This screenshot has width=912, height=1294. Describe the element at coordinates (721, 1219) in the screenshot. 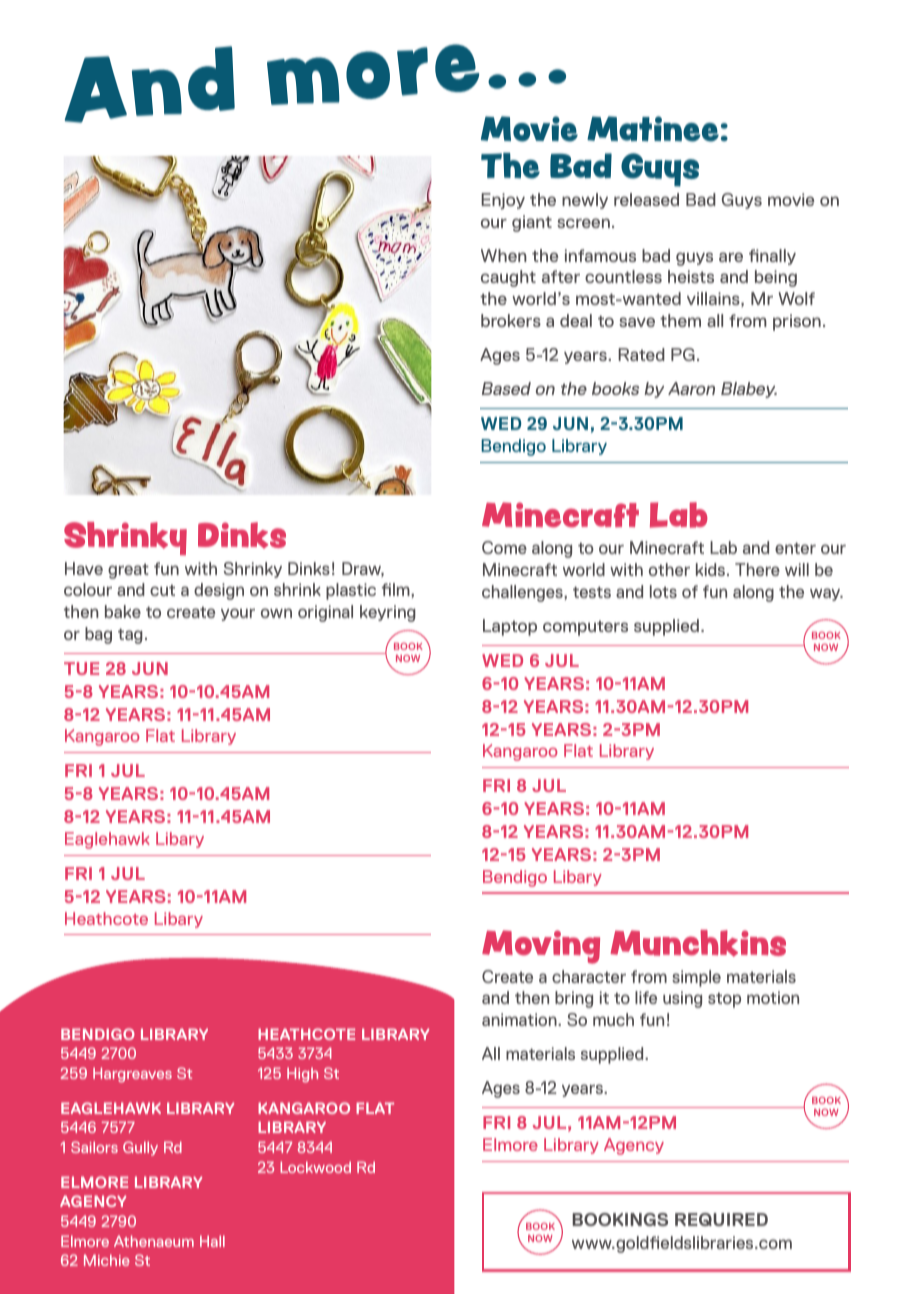

I see `REQUIRED` at that location.
